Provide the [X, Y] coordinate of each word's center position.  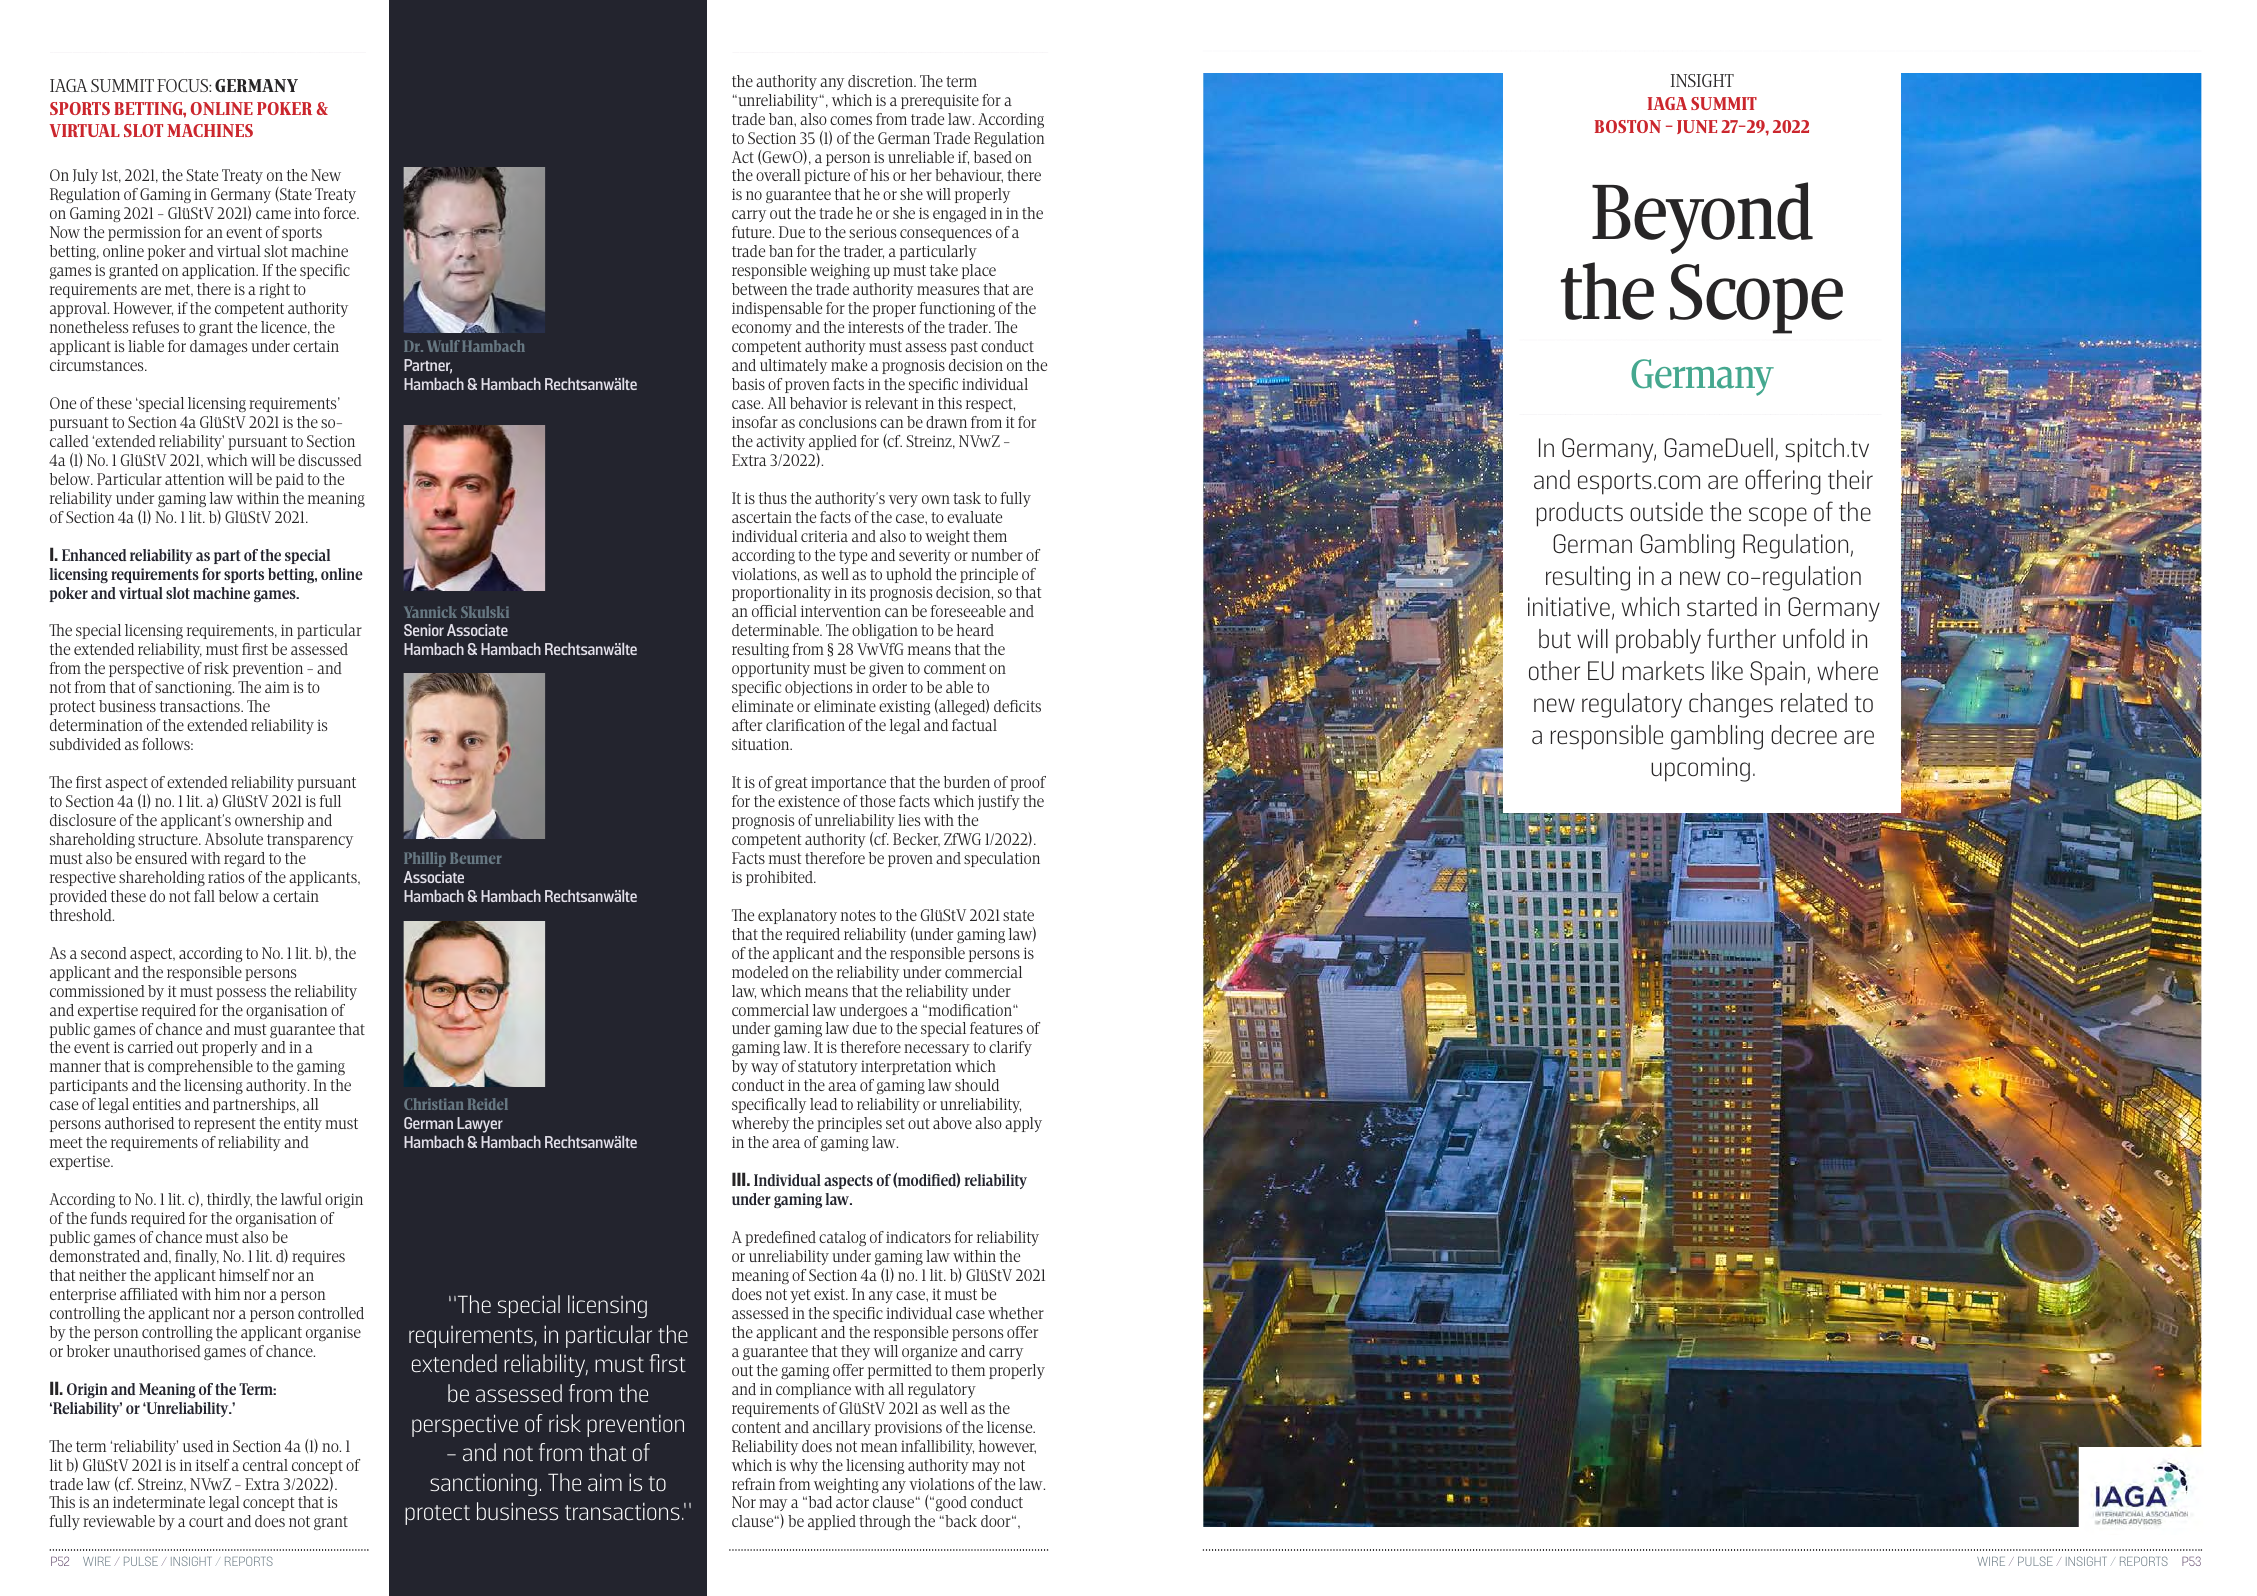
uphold [909, 575]
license [1011, 1427]
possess [241, 994]
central [265, 1465]
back [960, 1521]
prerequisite [940, 101]
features [996, 1028]
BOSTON [1628, 126]
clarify [1010, 1048]
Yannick [431, 612]
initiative [1569, 607]
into [307, 213]
